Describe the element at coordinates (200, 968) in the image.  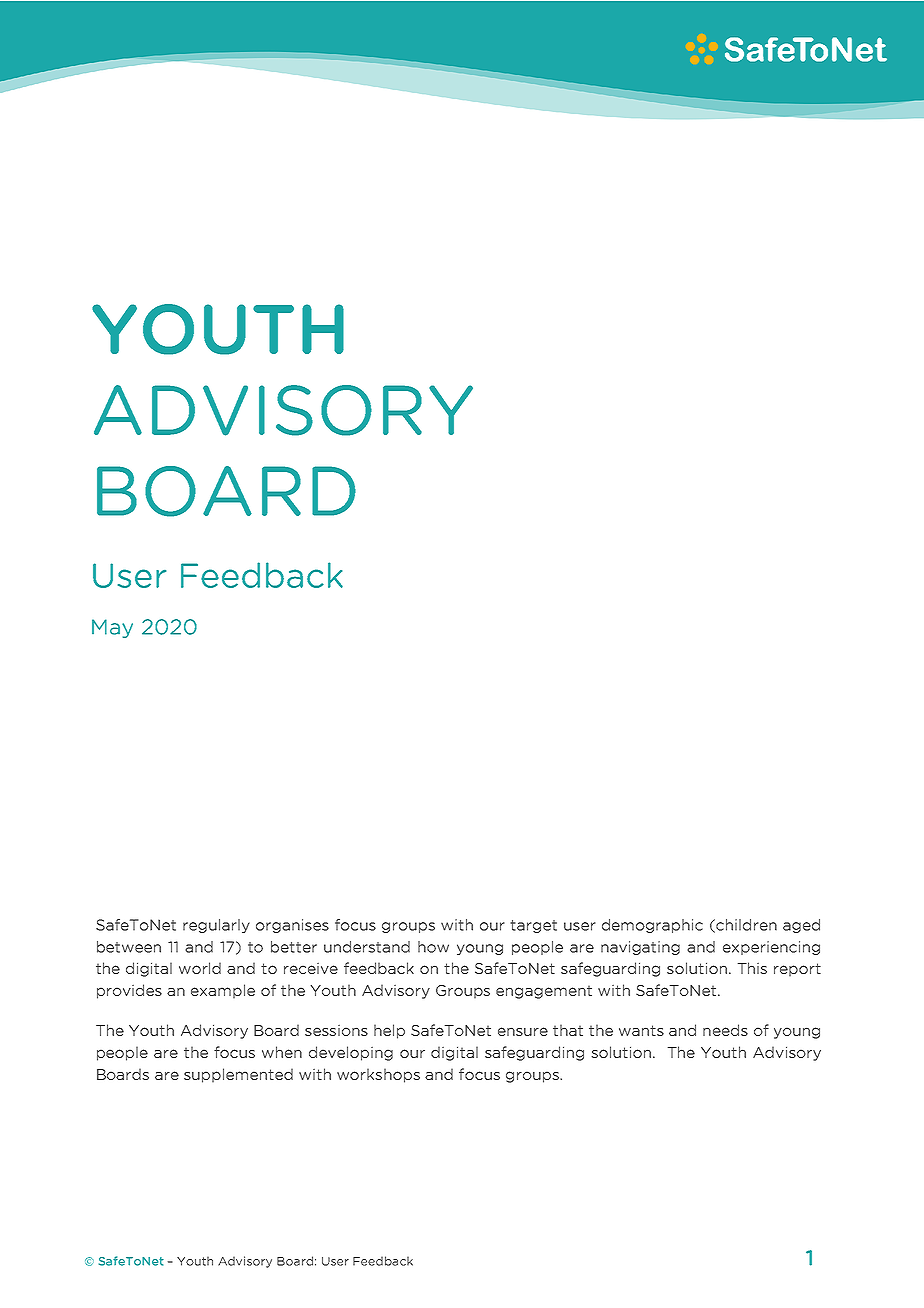
I see `world` at that location.
